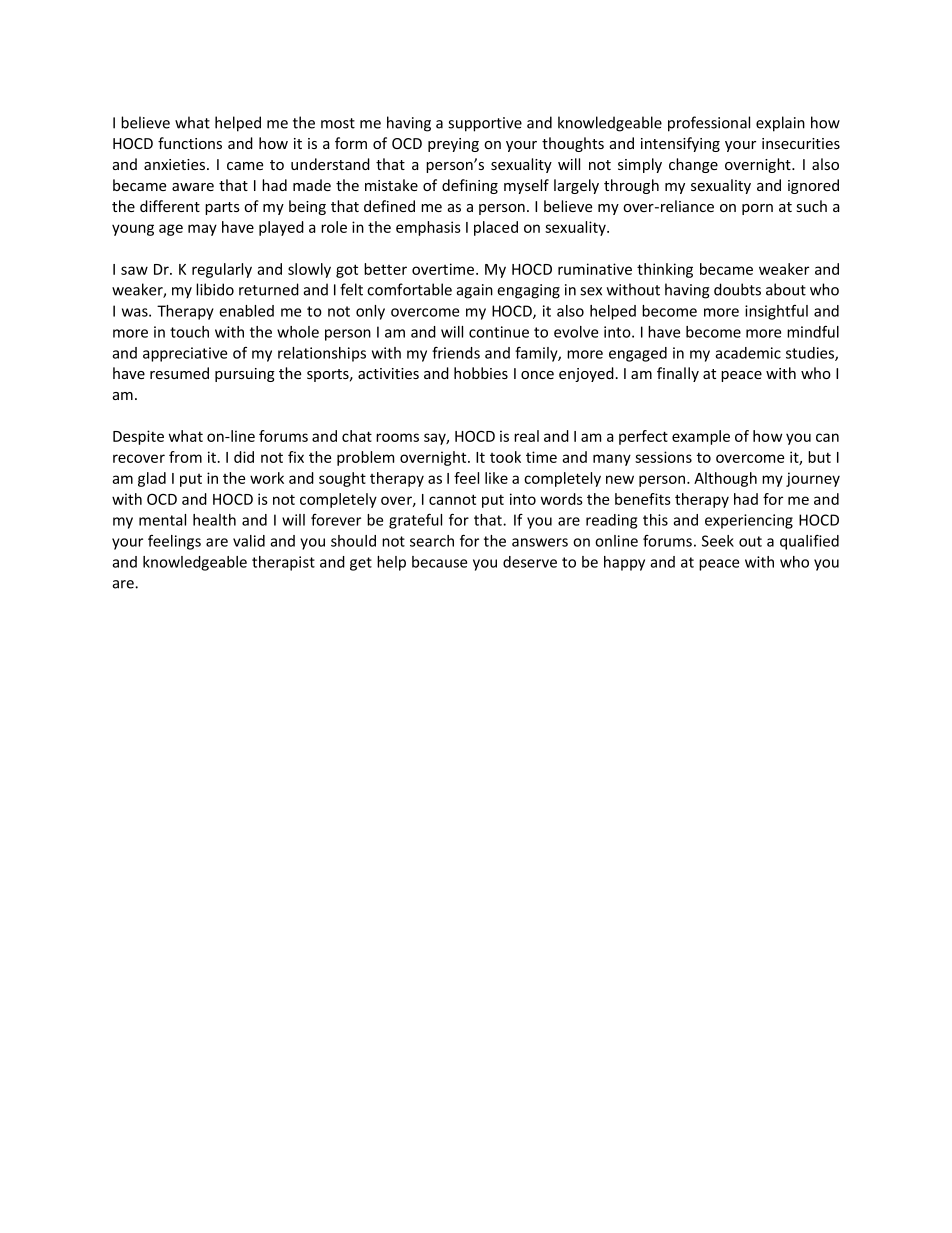  I want to click on libido, so click(215, 289).
